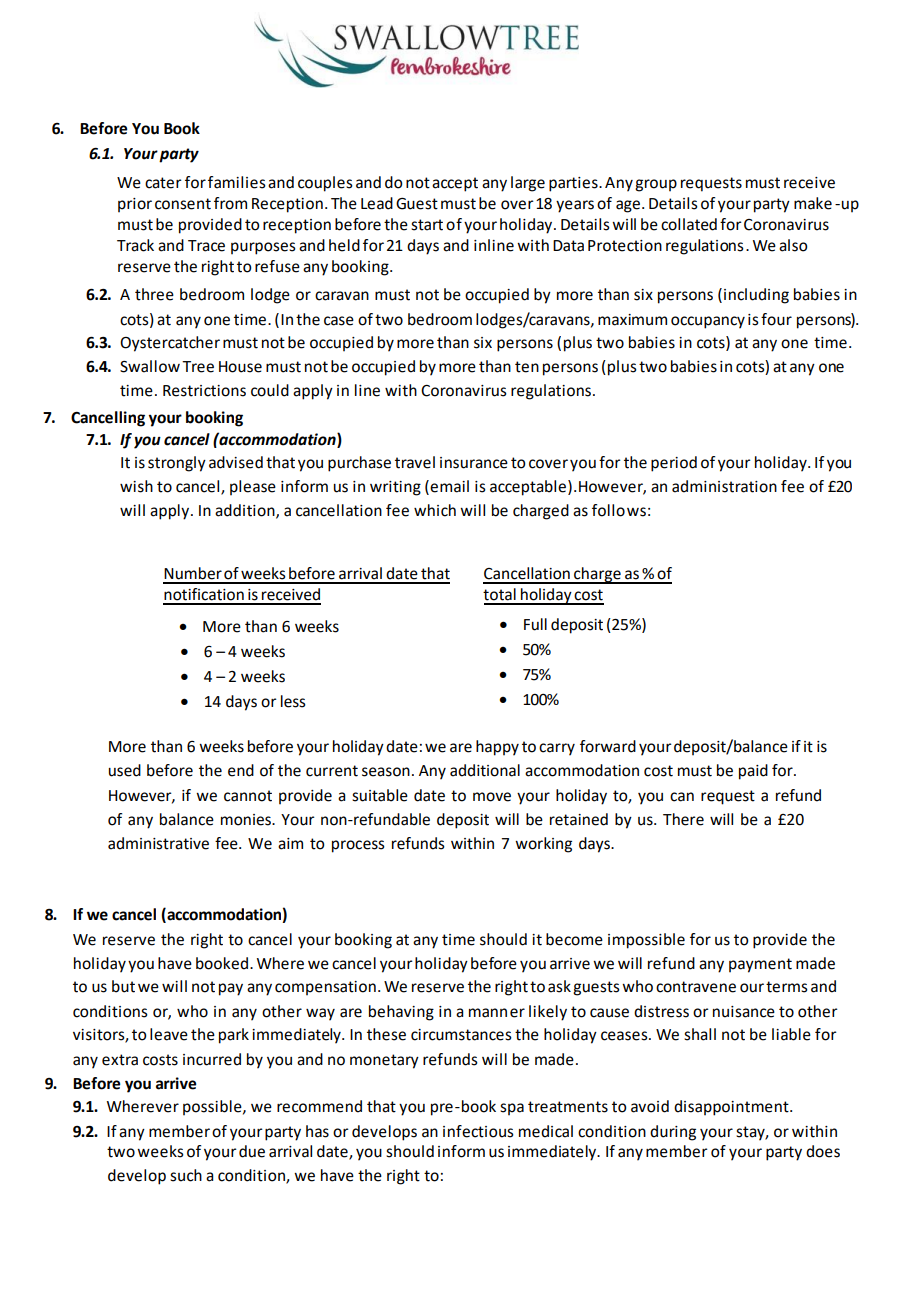 The image size is (924, 1308). Describe the element at coordinates (427, 225) in the document. I see `start` at that location.
